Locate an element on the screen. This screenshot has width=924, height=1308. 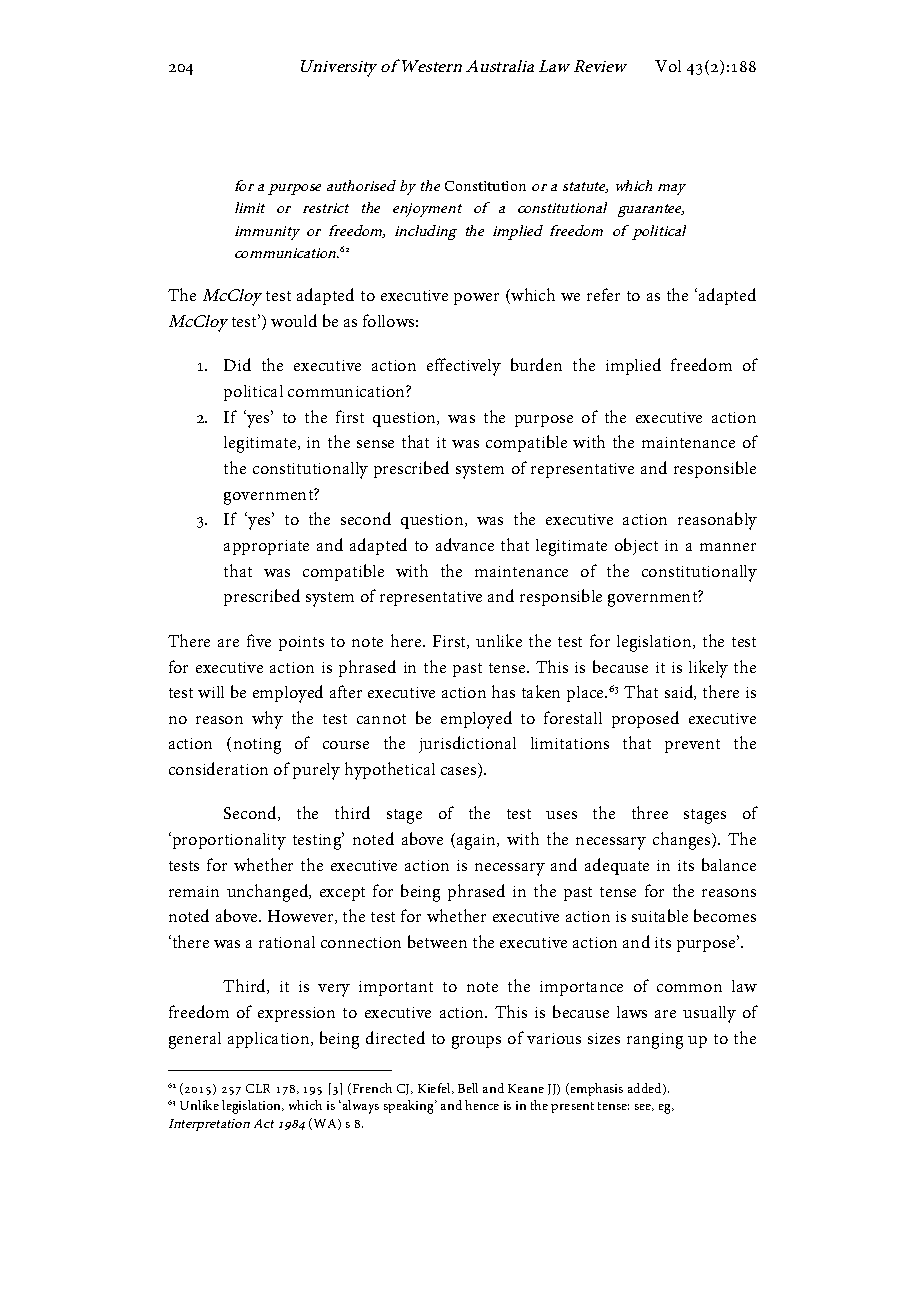
object is located at coordinates (636, 546).
